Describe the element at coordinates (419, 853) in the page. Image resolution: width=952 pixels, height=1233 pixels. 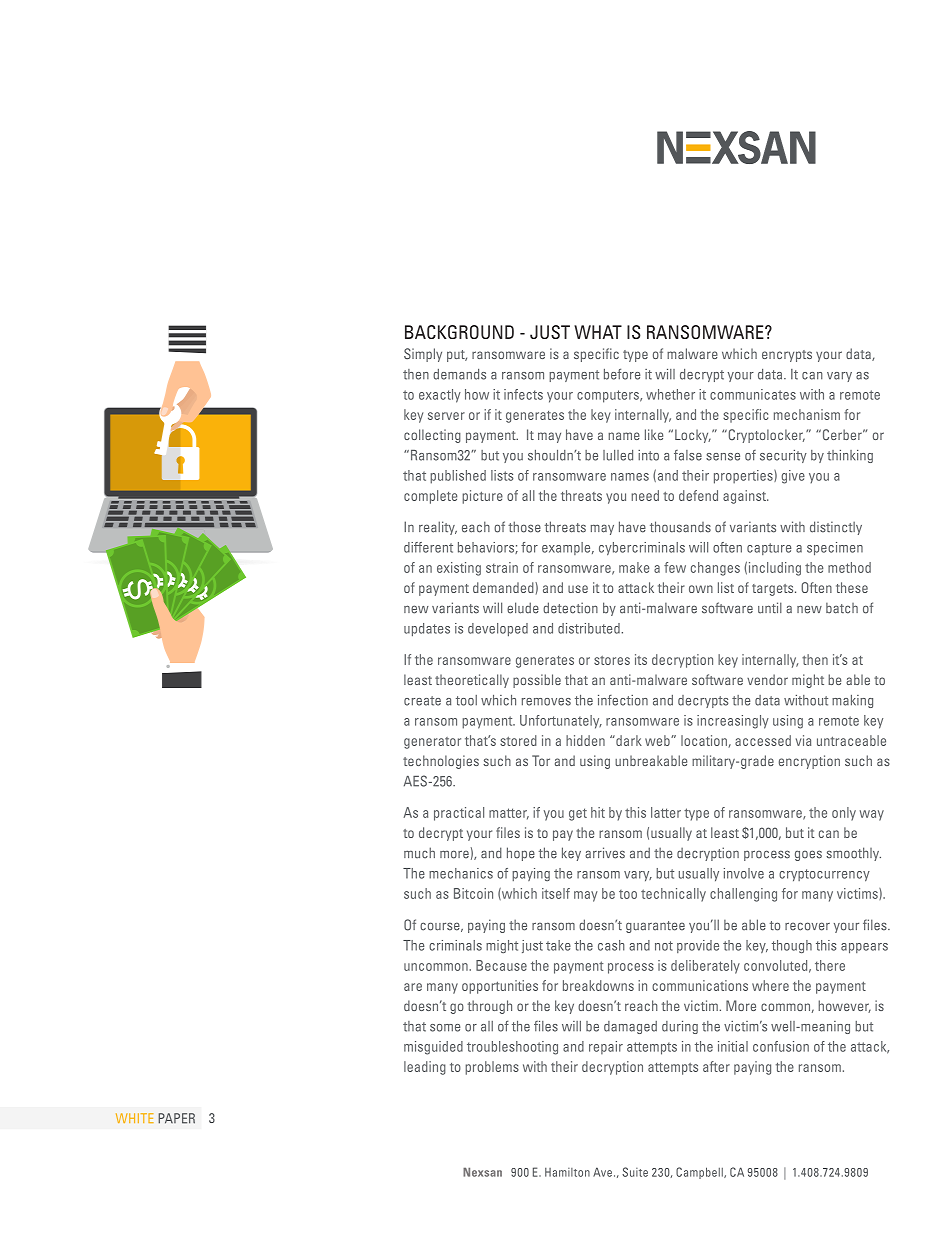
I see `much` at that location.
